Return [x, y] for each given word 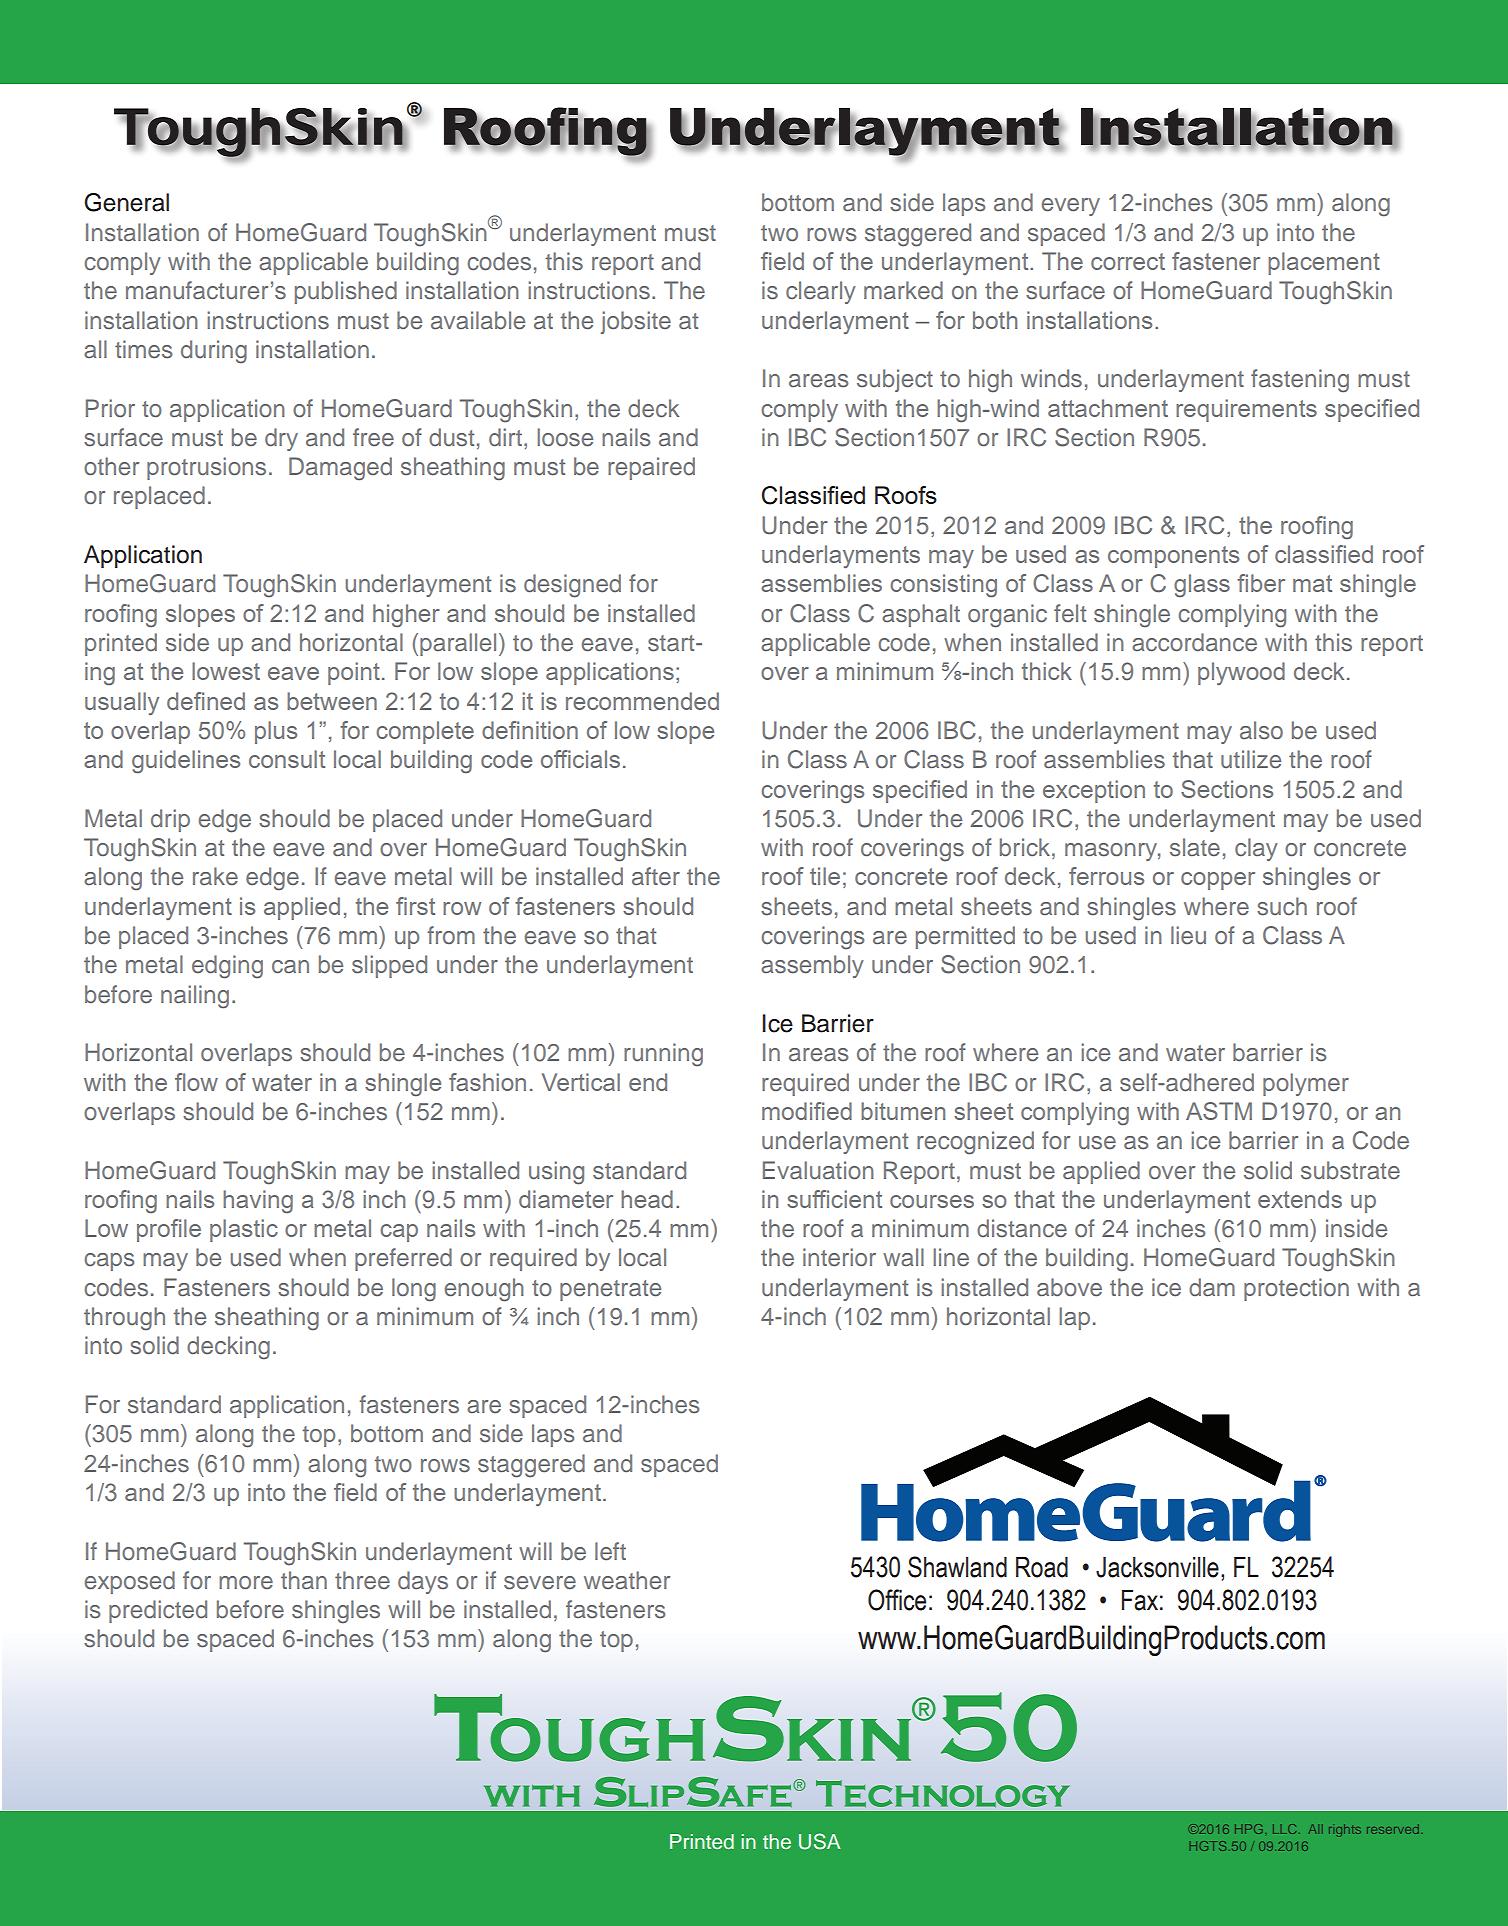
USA [819, 1841]
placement [1324, 263]
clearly [821, 292]
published [346, 292]
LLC [1284, 1829]
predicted [158, 1611]
